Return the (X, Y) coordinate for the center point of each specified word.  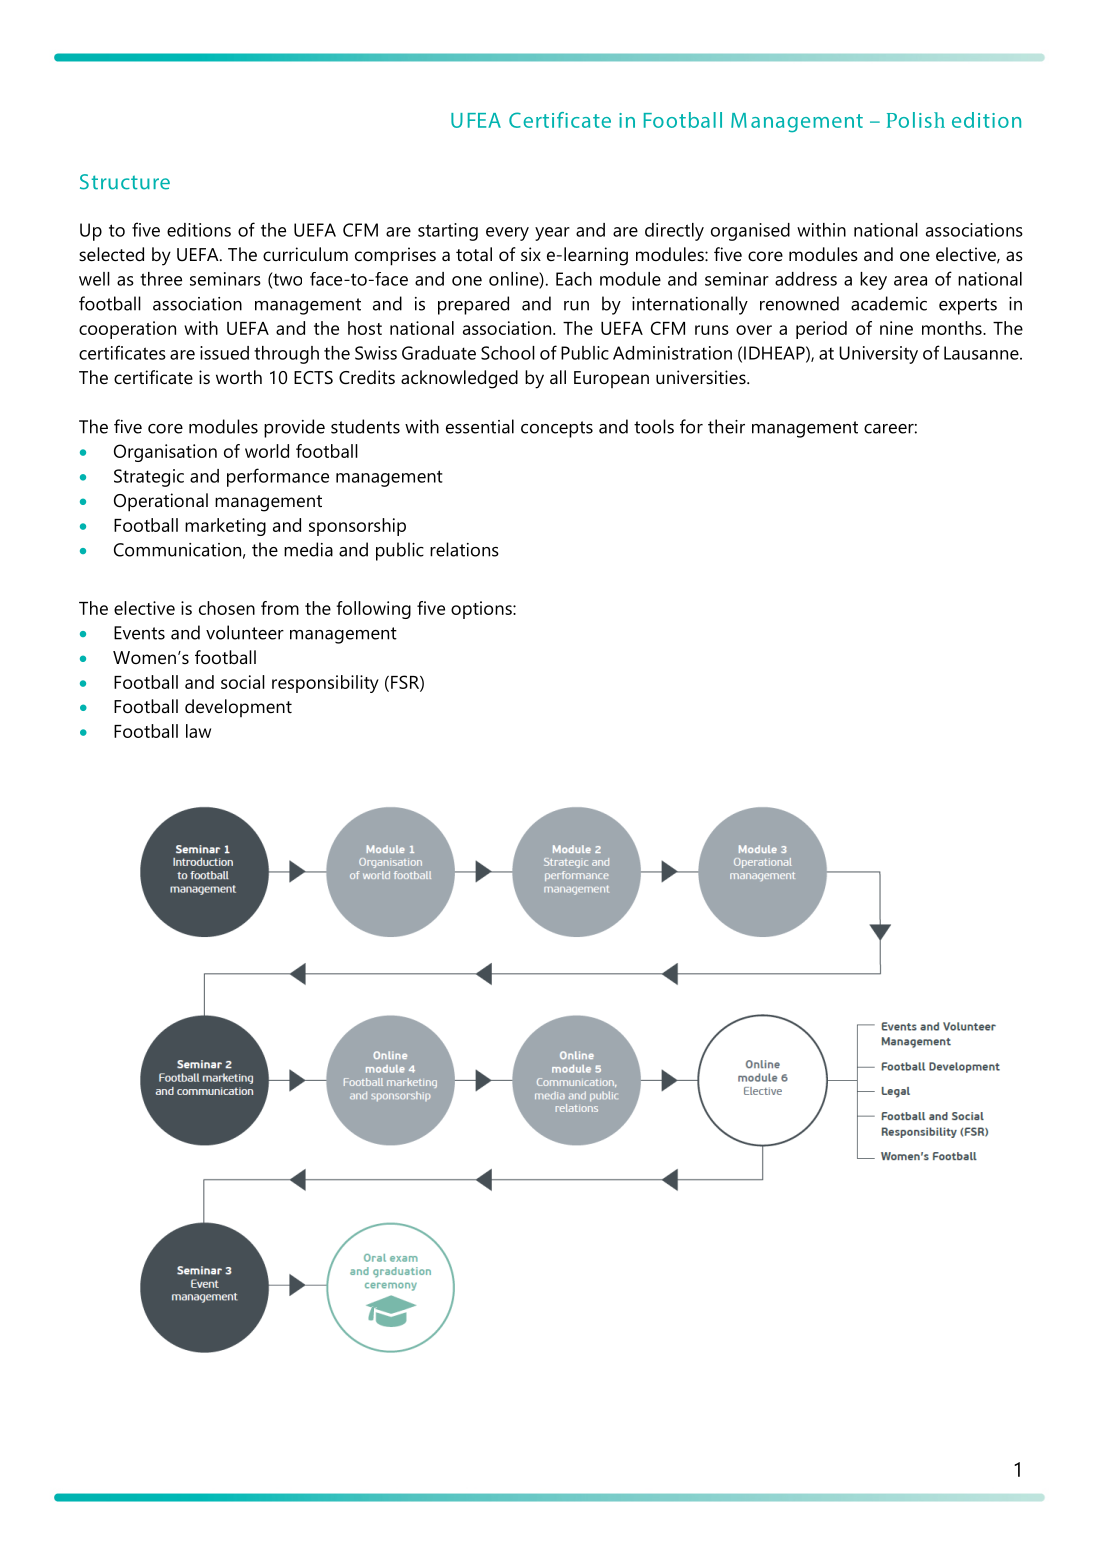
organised (750, 232)
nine (896, 328)
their (726, 426)
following (373, 610)
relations (464, 549)
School (508, 353)
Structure (125, 182)
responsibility (325, 684)
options (482, 610)
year (552, 234)
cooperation (127, 330)
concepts (557, 429)
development (238, 708)
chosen (227, 608)
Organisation (165, 453)
